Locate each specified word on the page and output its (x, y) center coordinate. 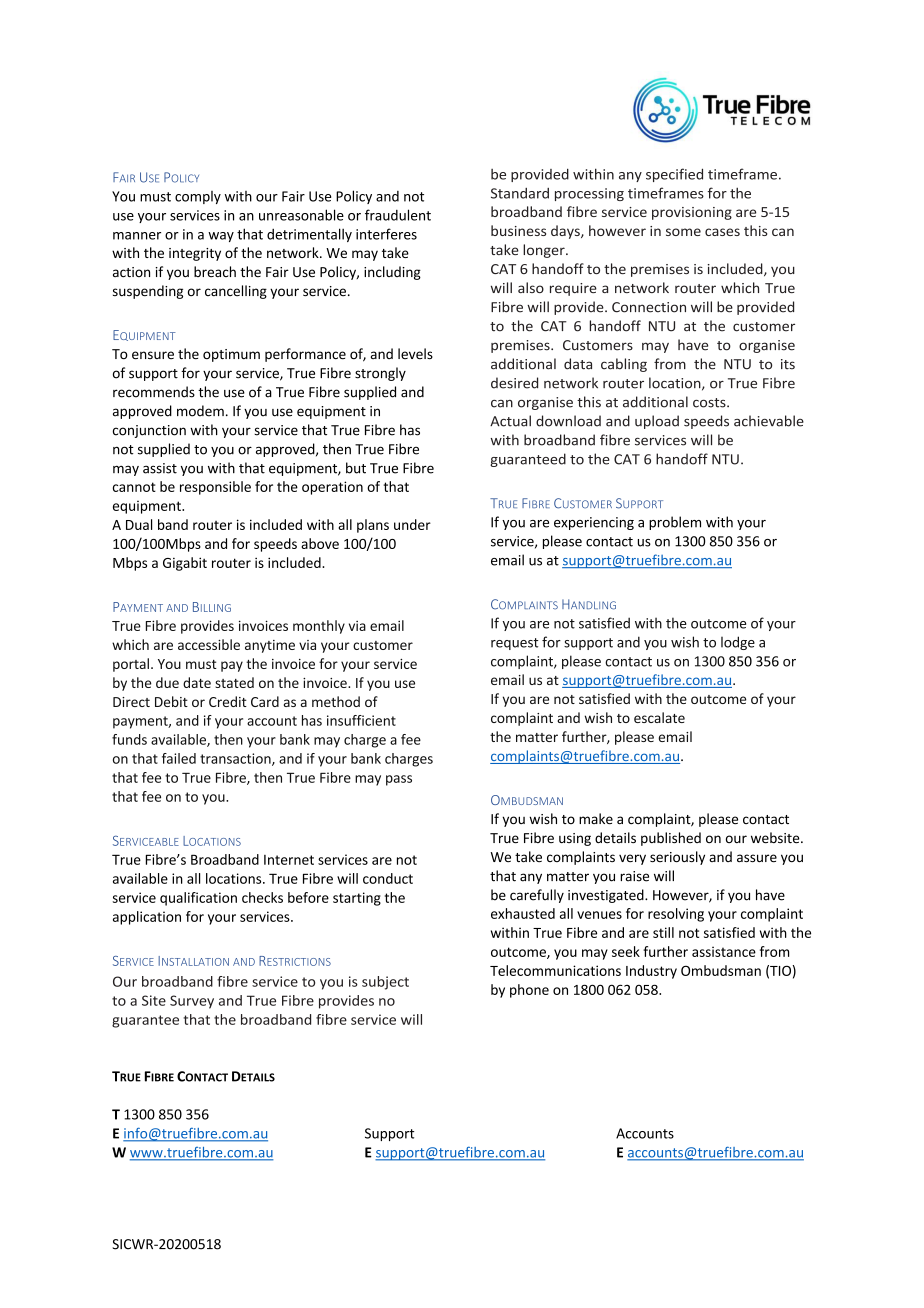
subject (385, 983)
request (514, 644)
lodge (738, 643)
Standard (520, 193)
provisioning (692, 213)
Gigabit (185, 564)
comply (198, 197)
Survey (192, 1002)
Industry (651, 972)
